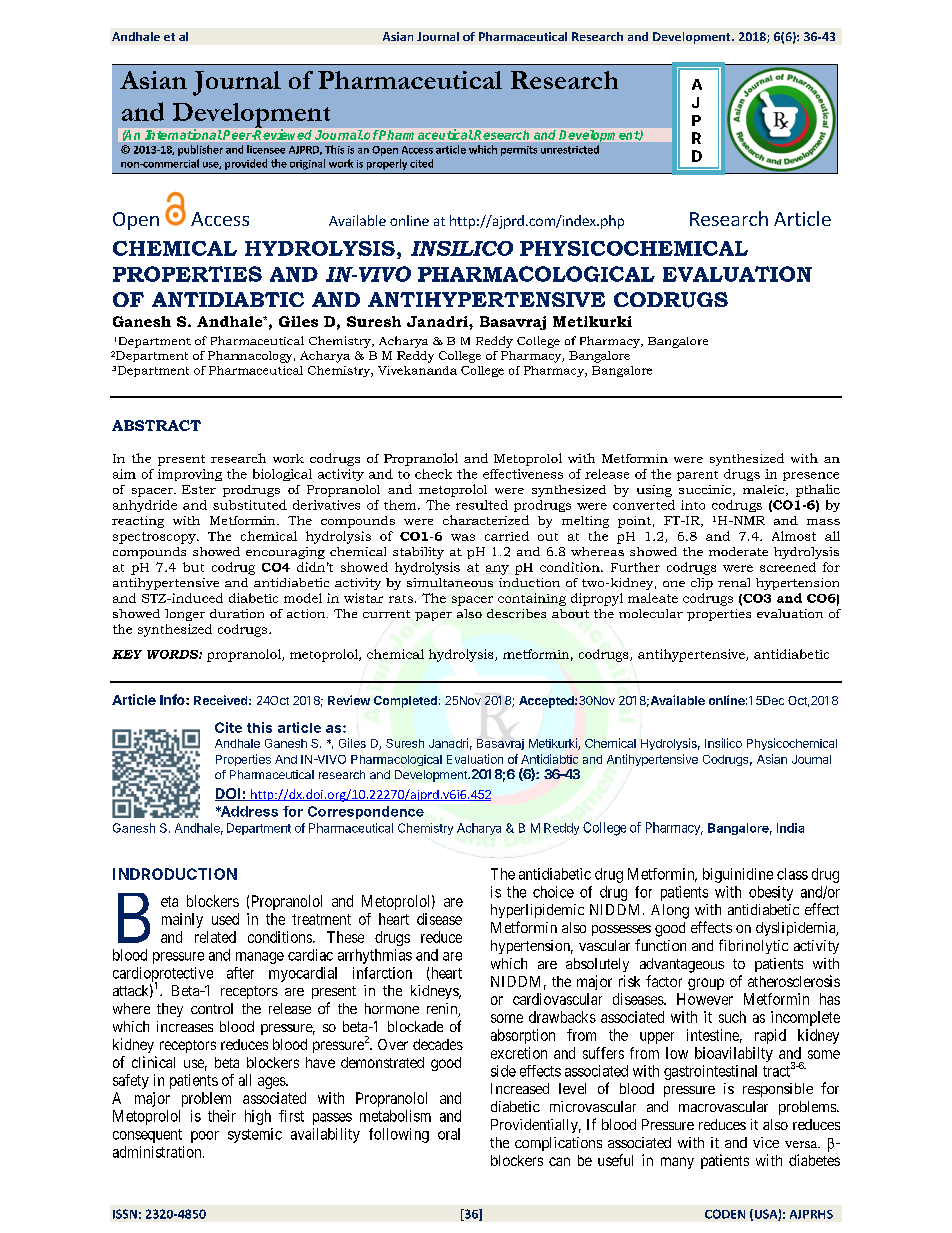 The image size is (952, 1233). Describe the element at coordinates (734, 582) in the screenshot. I see `renal` at that location.
